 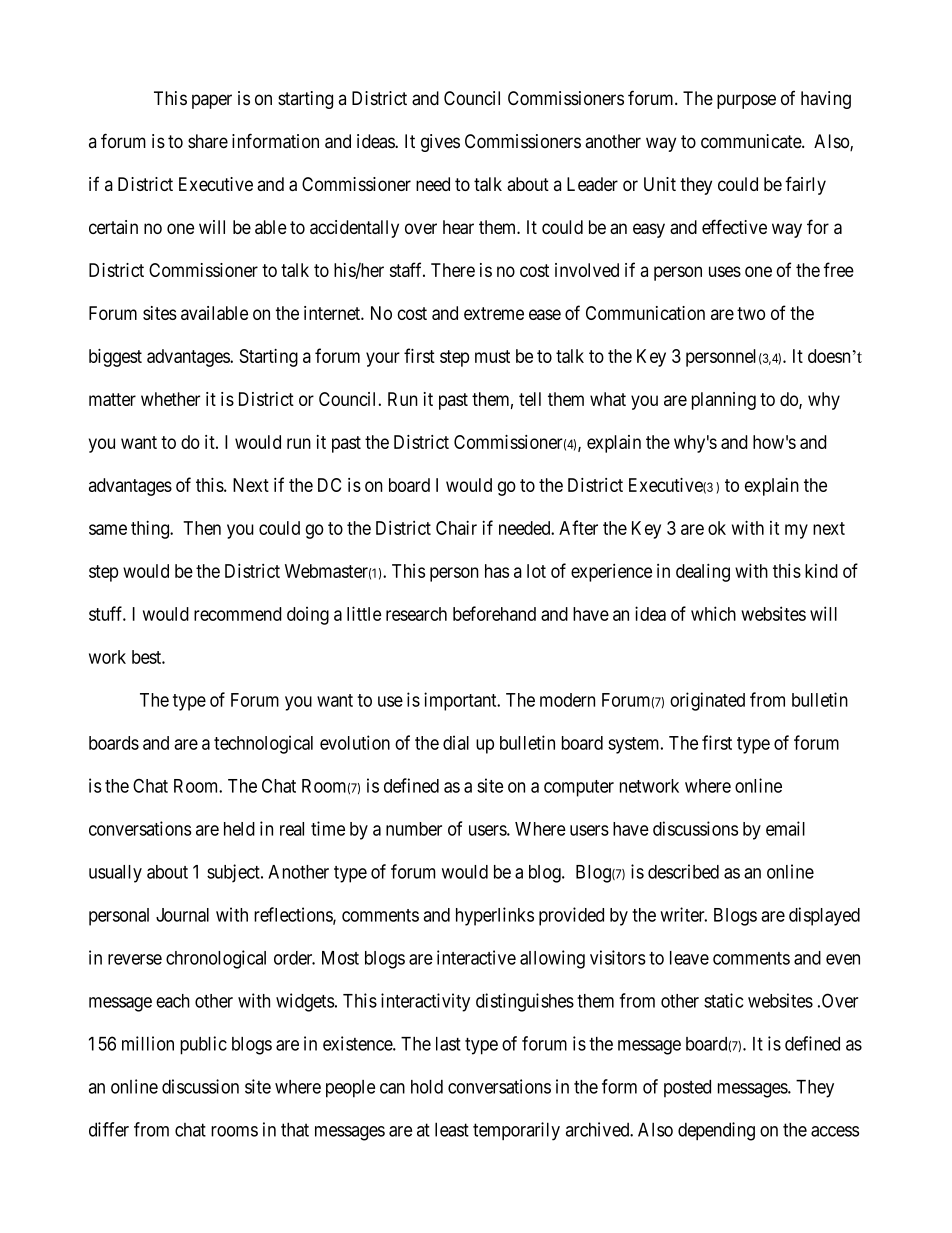 What do you see at coordinates (724, 401) in the image?
I see `planning` at bounding box center [724, 401].
